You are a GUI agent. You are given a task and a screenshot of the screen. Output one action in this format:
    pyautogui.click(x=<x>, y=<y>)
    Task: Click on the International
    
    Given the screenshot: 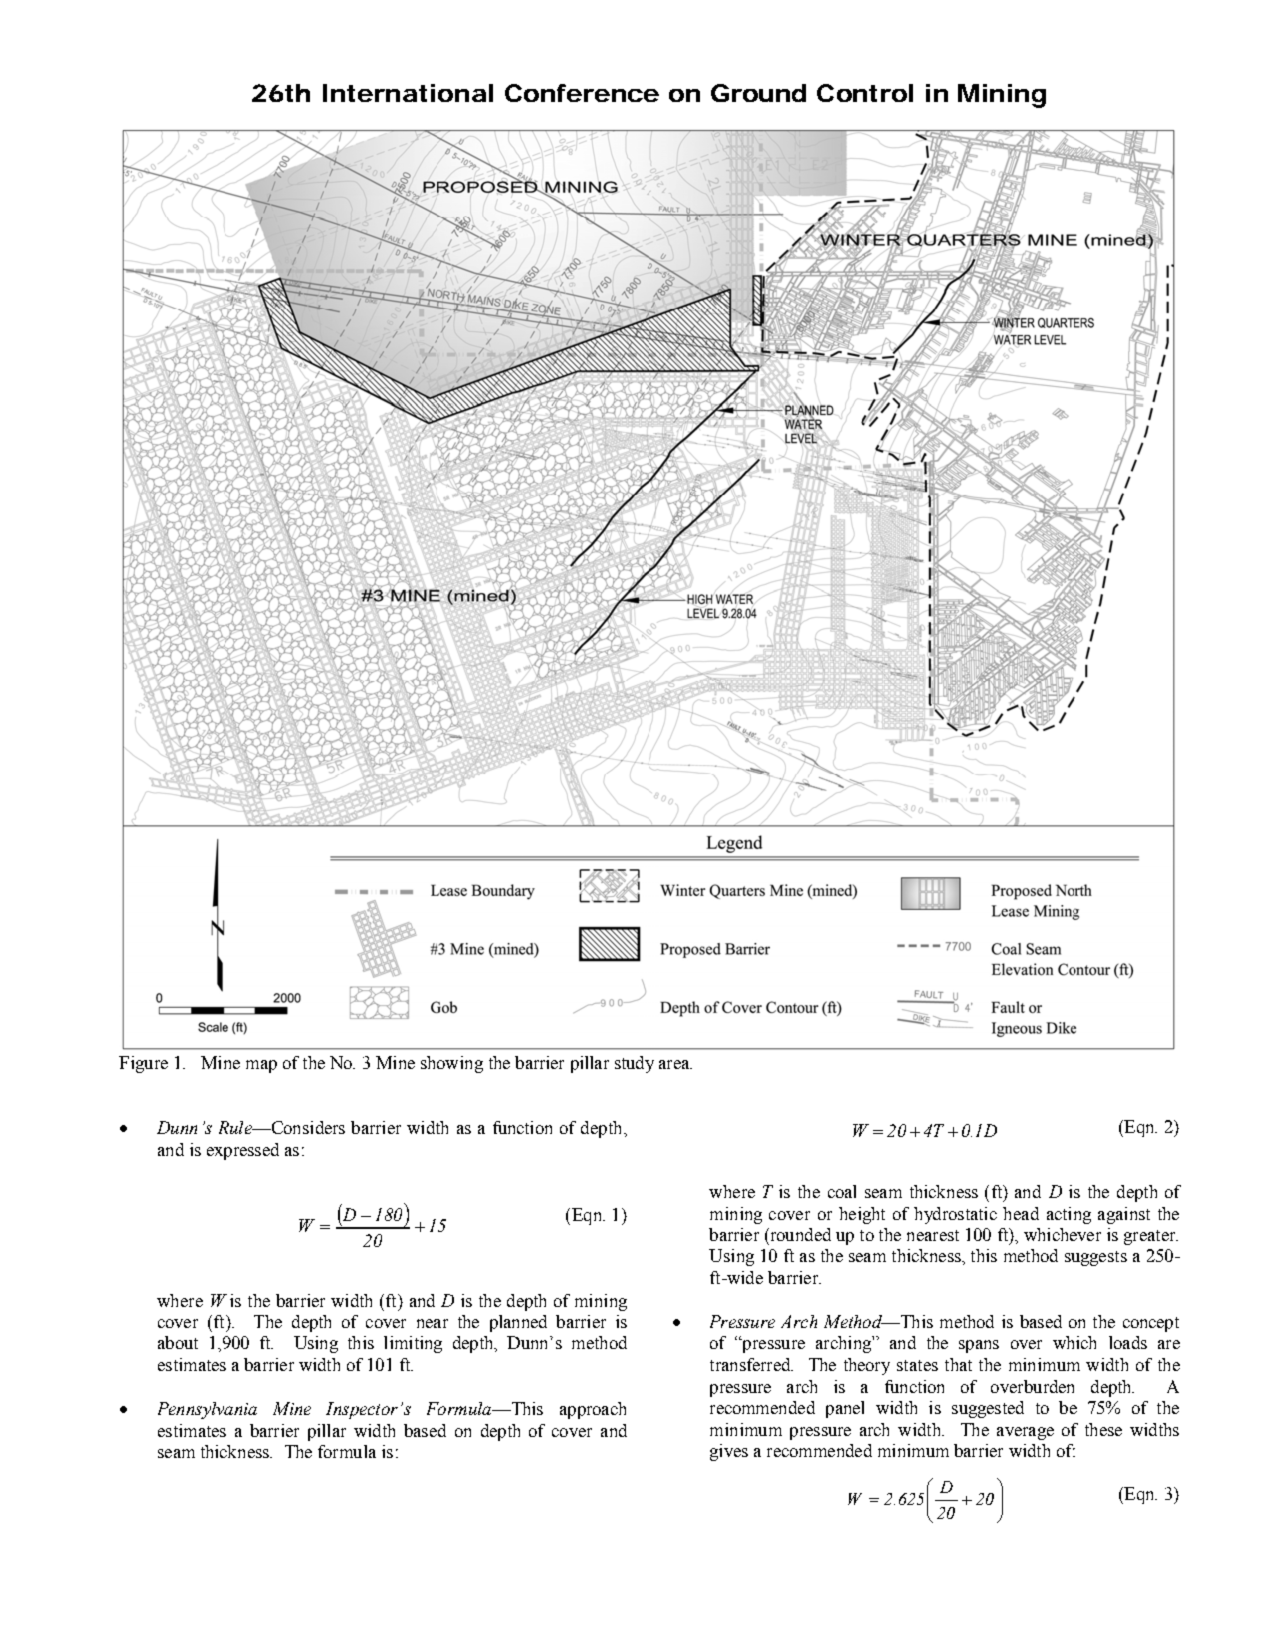 What is the action you would take?
    pyautogui.click(x=408, y=93)
